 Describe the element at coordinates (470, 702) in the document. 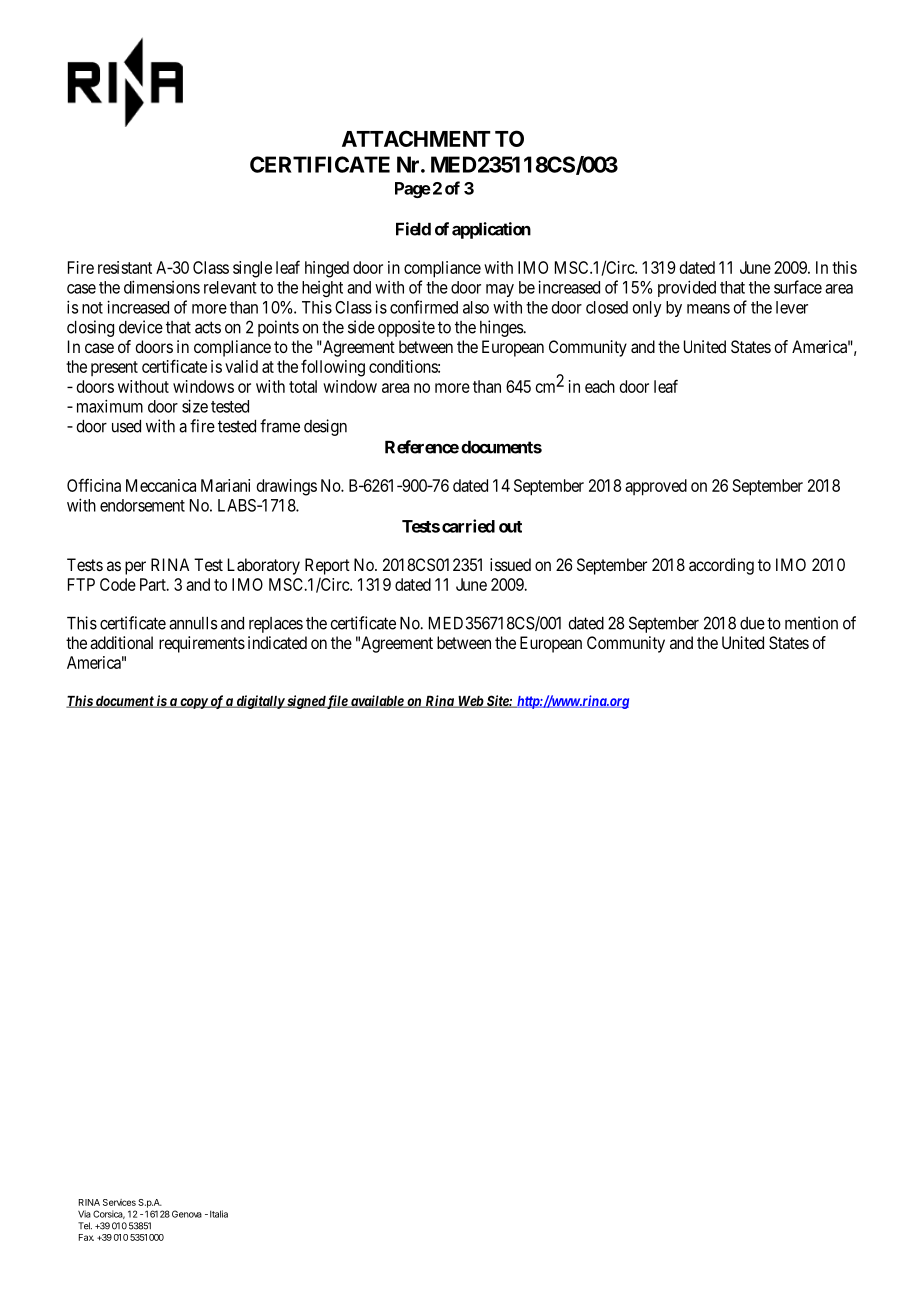

I see `Web` at that location.
